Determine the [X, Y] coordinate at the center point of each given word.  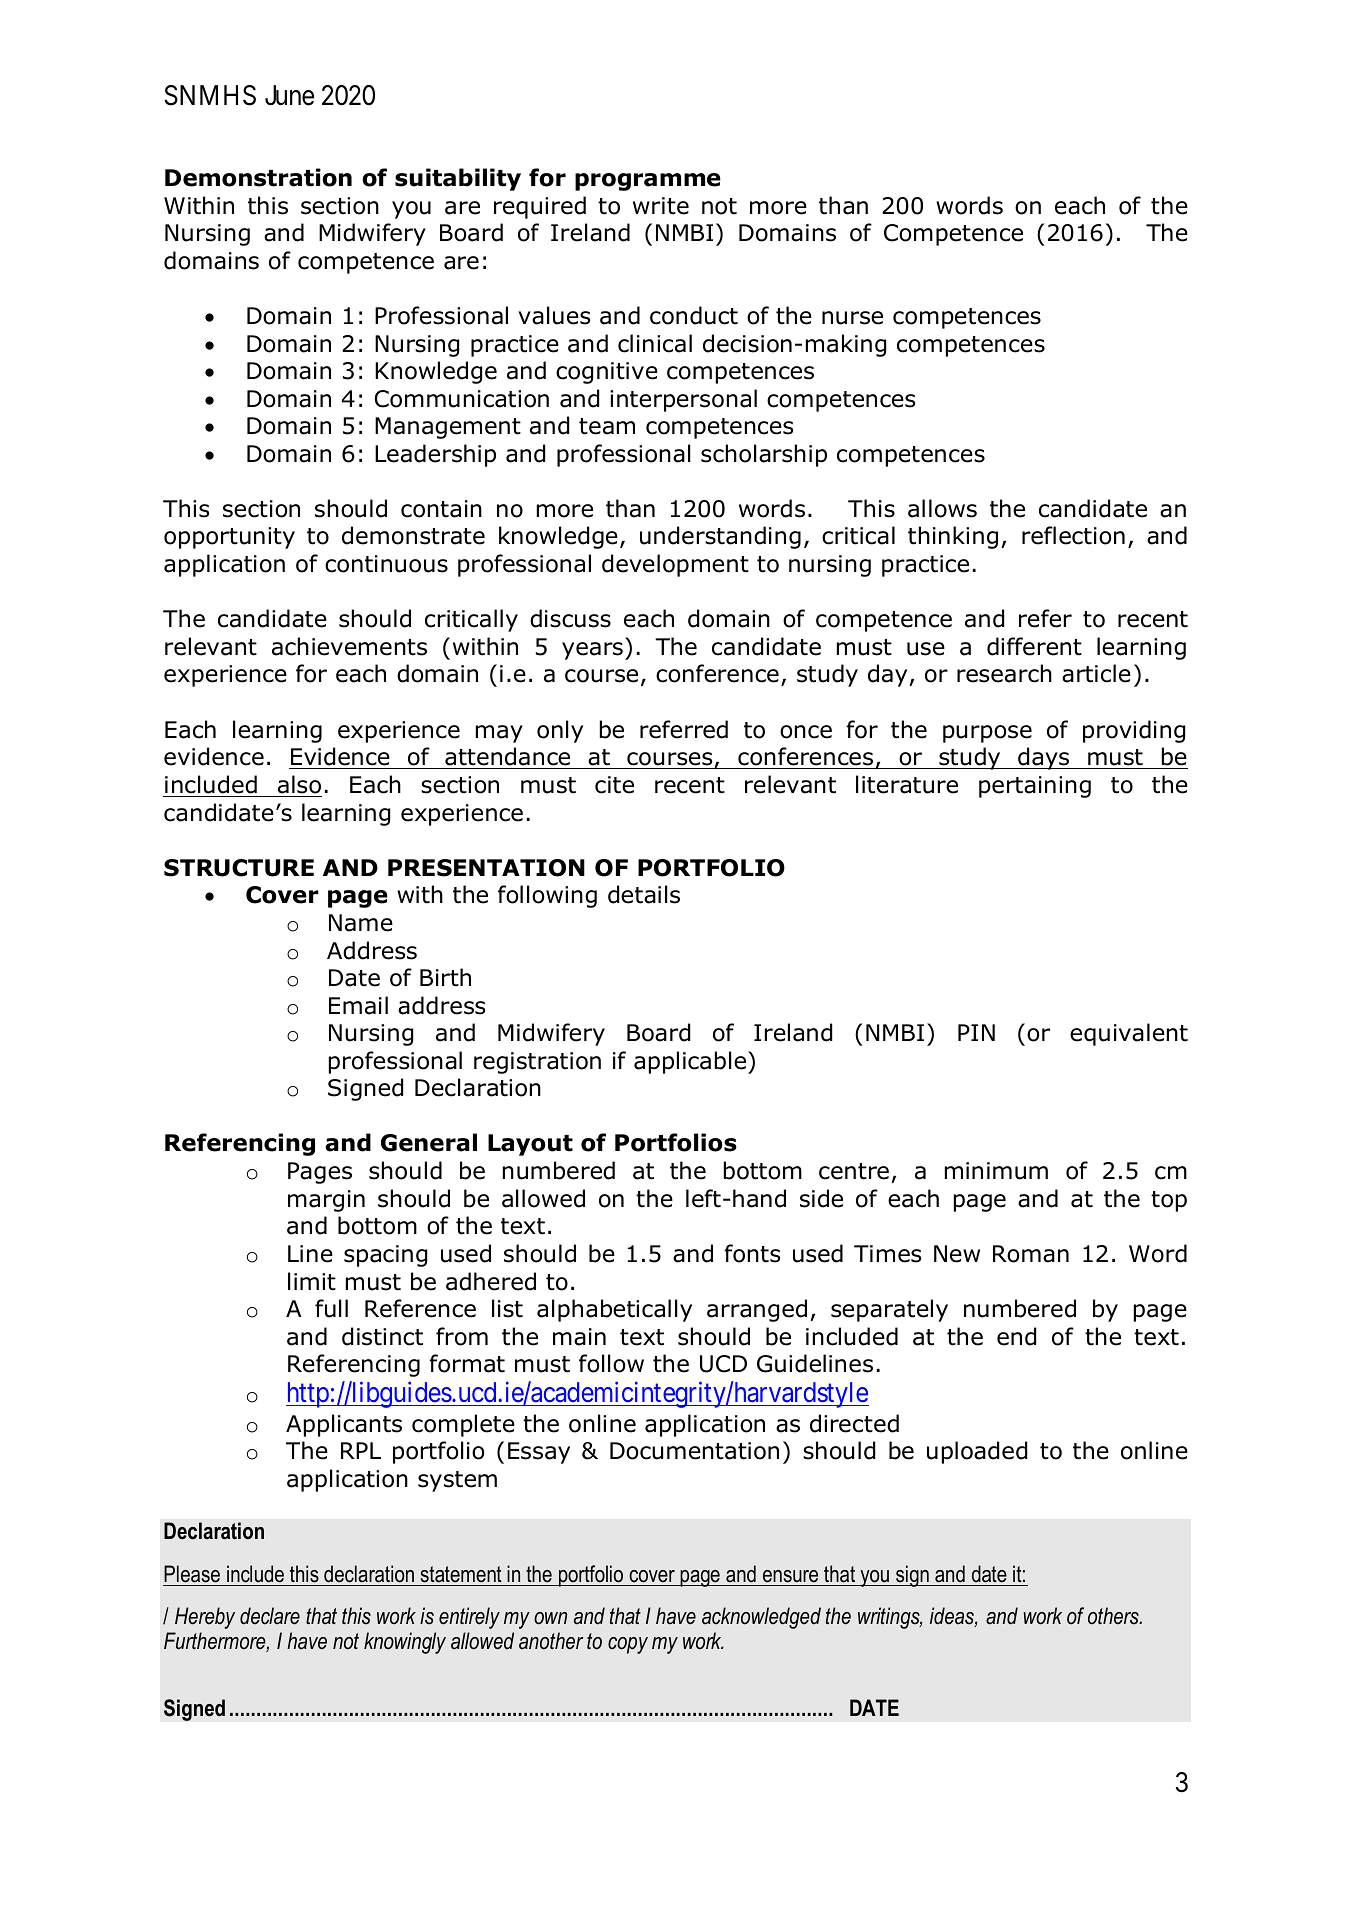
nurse [852, 318]
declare [270, 1616]
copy [628, 1645]
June [289, 95]
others [1114, 1616]
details [644, 894]
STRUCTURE [239, 868]
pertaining [1035, 787]
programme [648, 182]
